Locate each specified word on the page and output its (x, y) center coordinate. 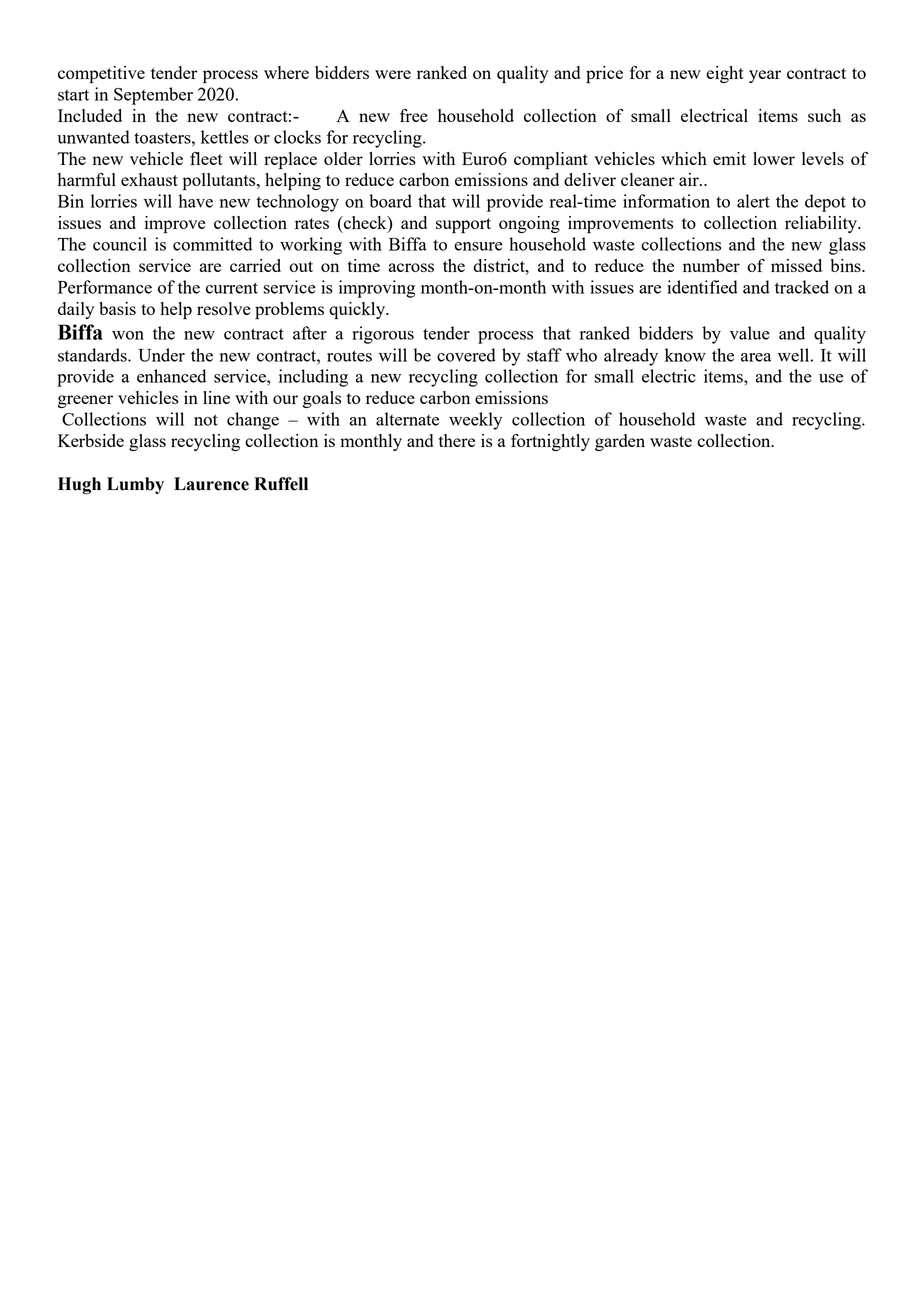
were (393, 74)
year (765, 76)
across (411, 267)
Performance (105, 287)
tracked (802, 287)
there (457, 440)
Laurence (211, 484)
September (153, 96)
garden (620, 442)
